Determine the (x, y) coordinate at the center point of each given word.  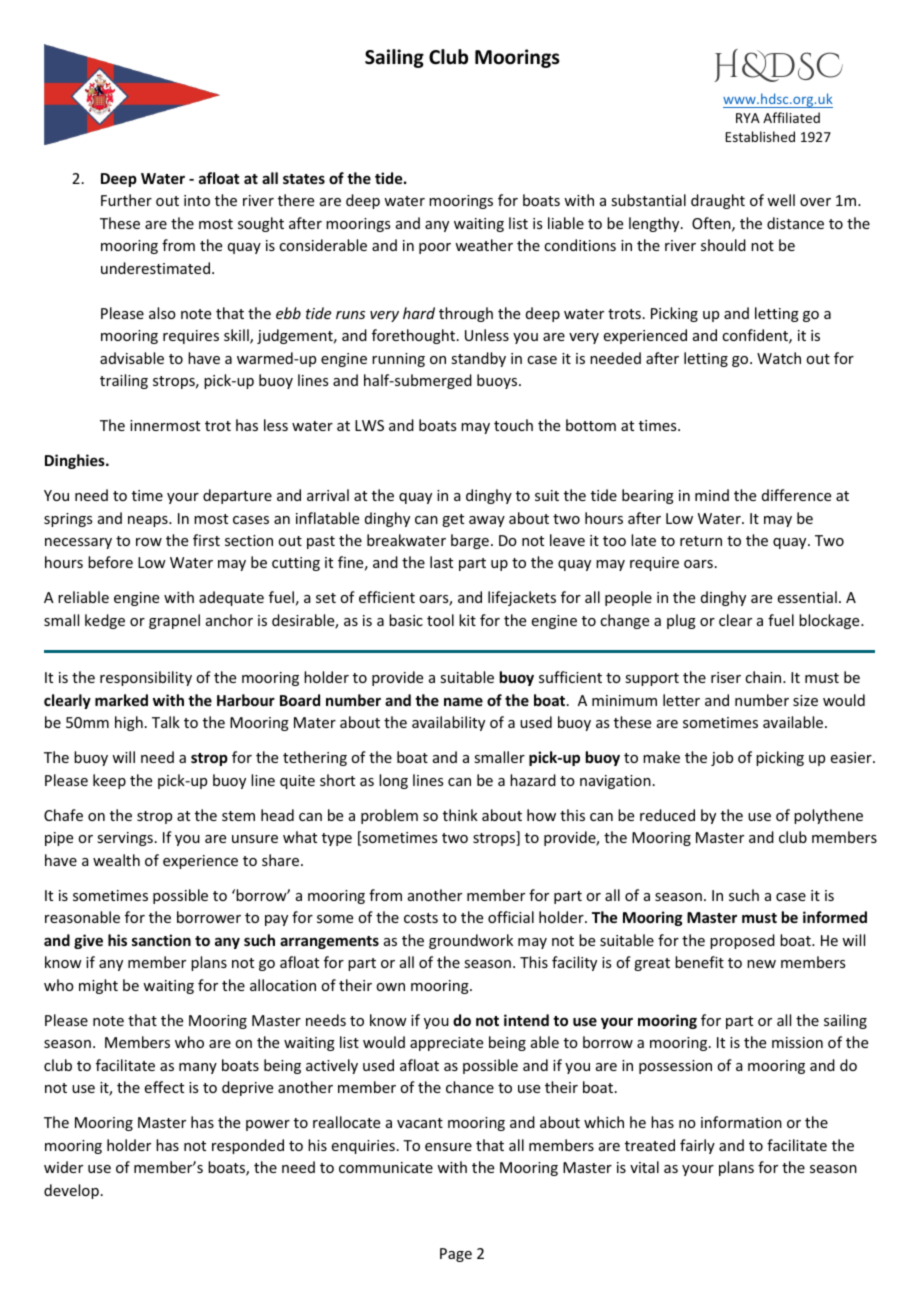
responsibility (146, 678)
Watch (779, 358)
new (761, 964)
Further (126, 200)
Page (456, 1255)
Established (760, 136)
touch (513, 425)
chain (764, 677)
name (463, 701)
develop (71, 1191)
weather (484, 245)
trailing (124, 381)
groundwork (471, 941)
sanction (161, 940)
